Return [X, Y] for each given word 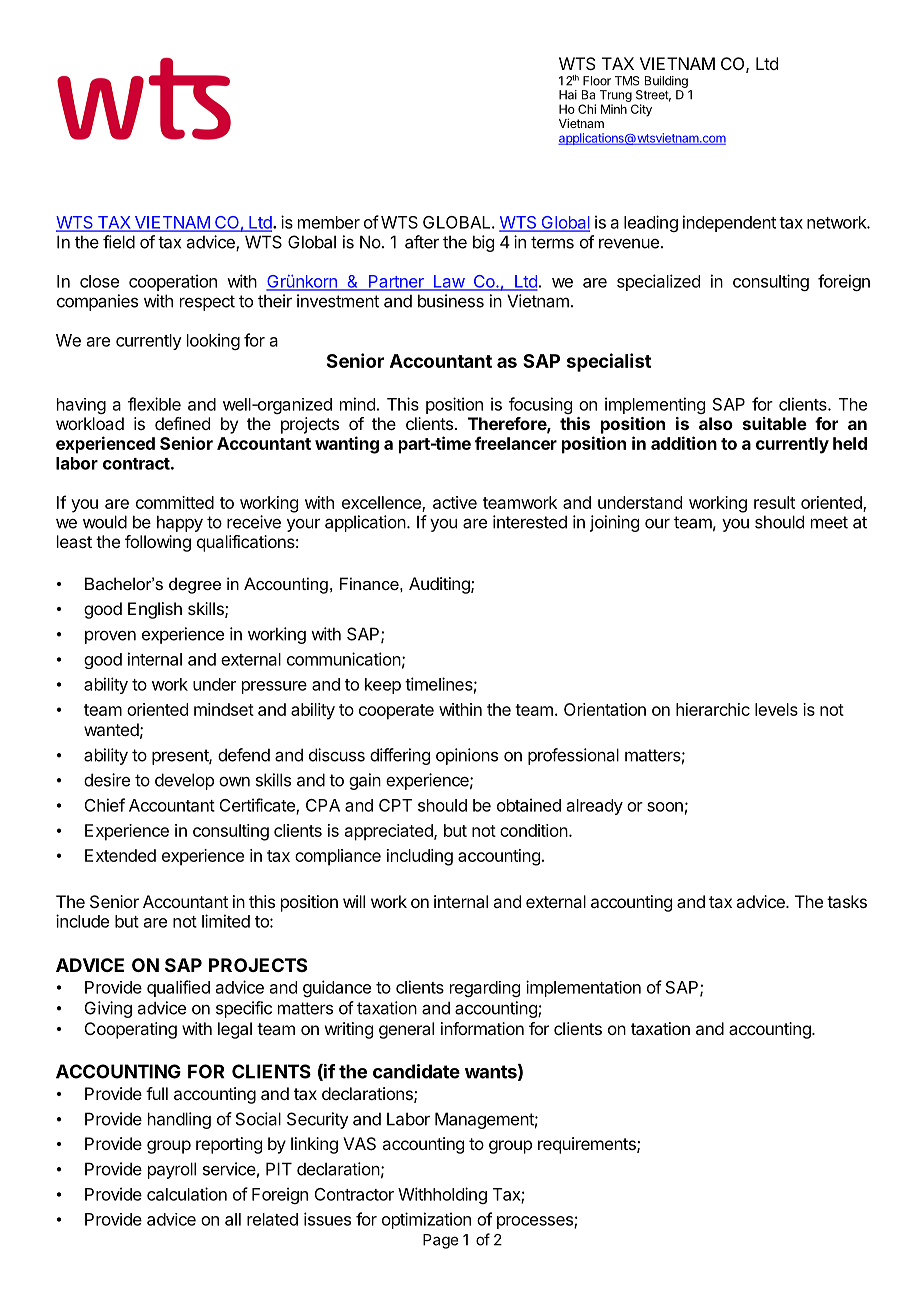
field [119, 242]
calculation [187, 1194]
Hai [568, 95]
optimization [426, 1220]
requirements [588, 1145]
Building [666, 82]
